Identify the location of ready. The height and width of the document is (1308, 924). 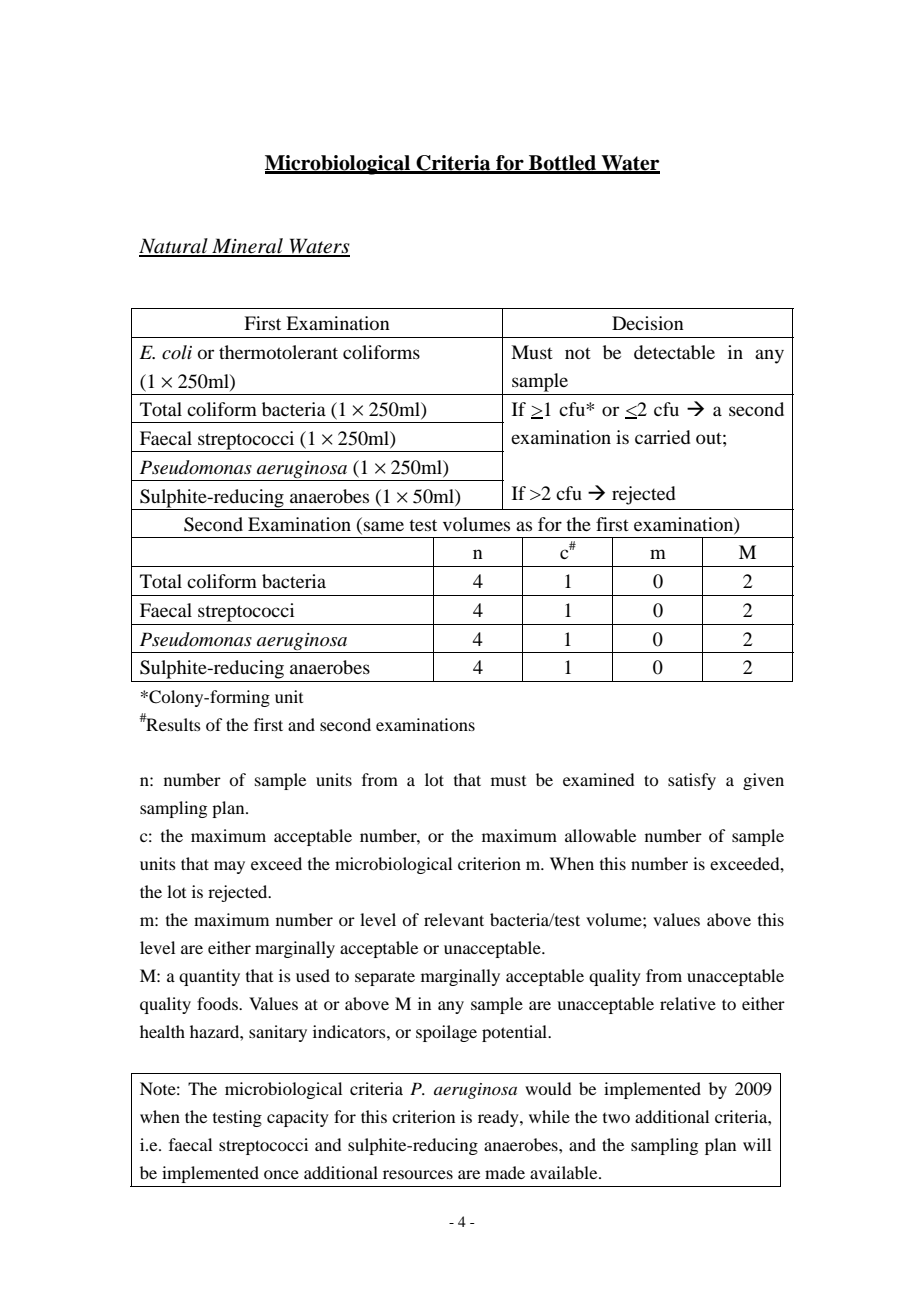
(499, 1118).
